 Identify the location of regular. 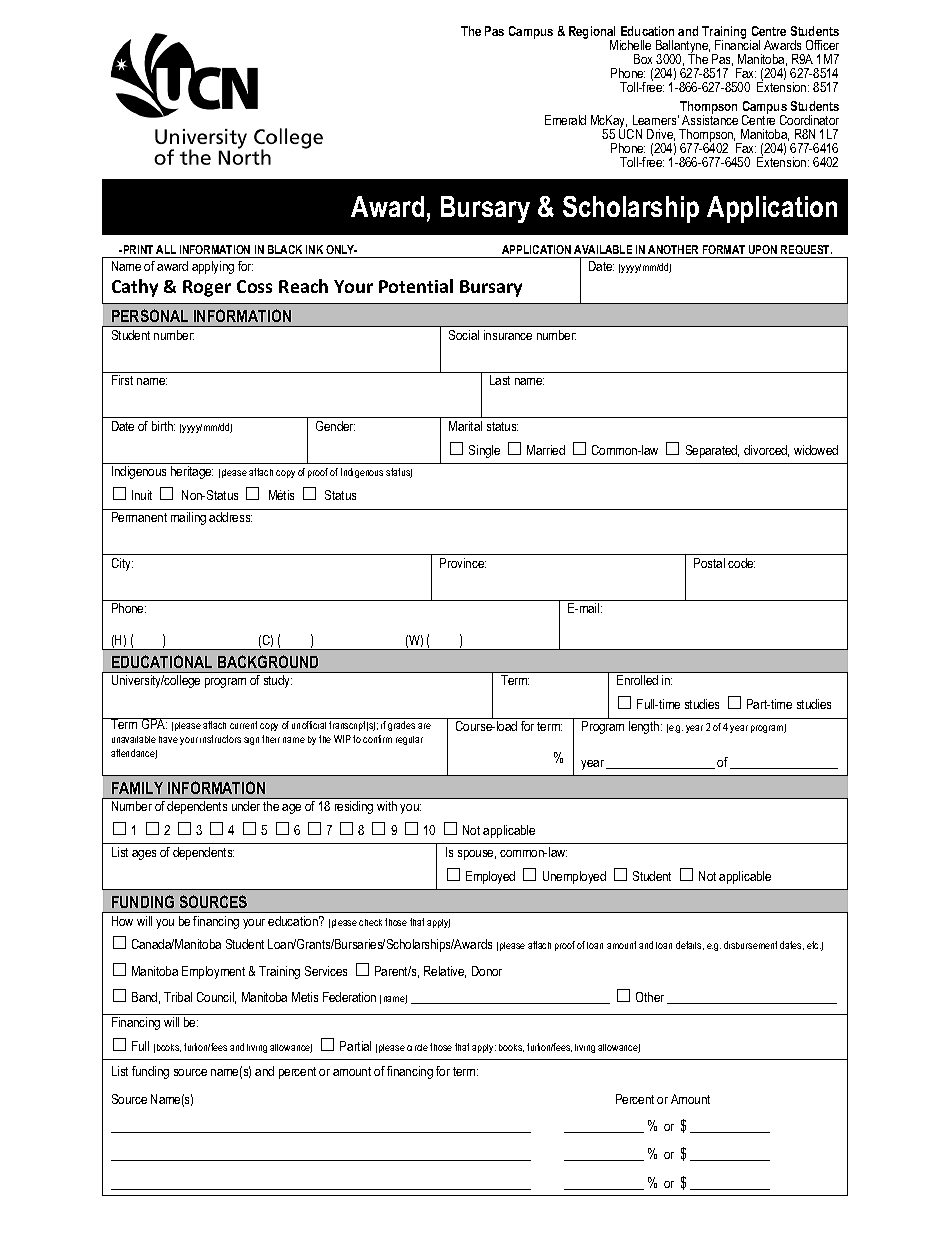
(409, 740).
